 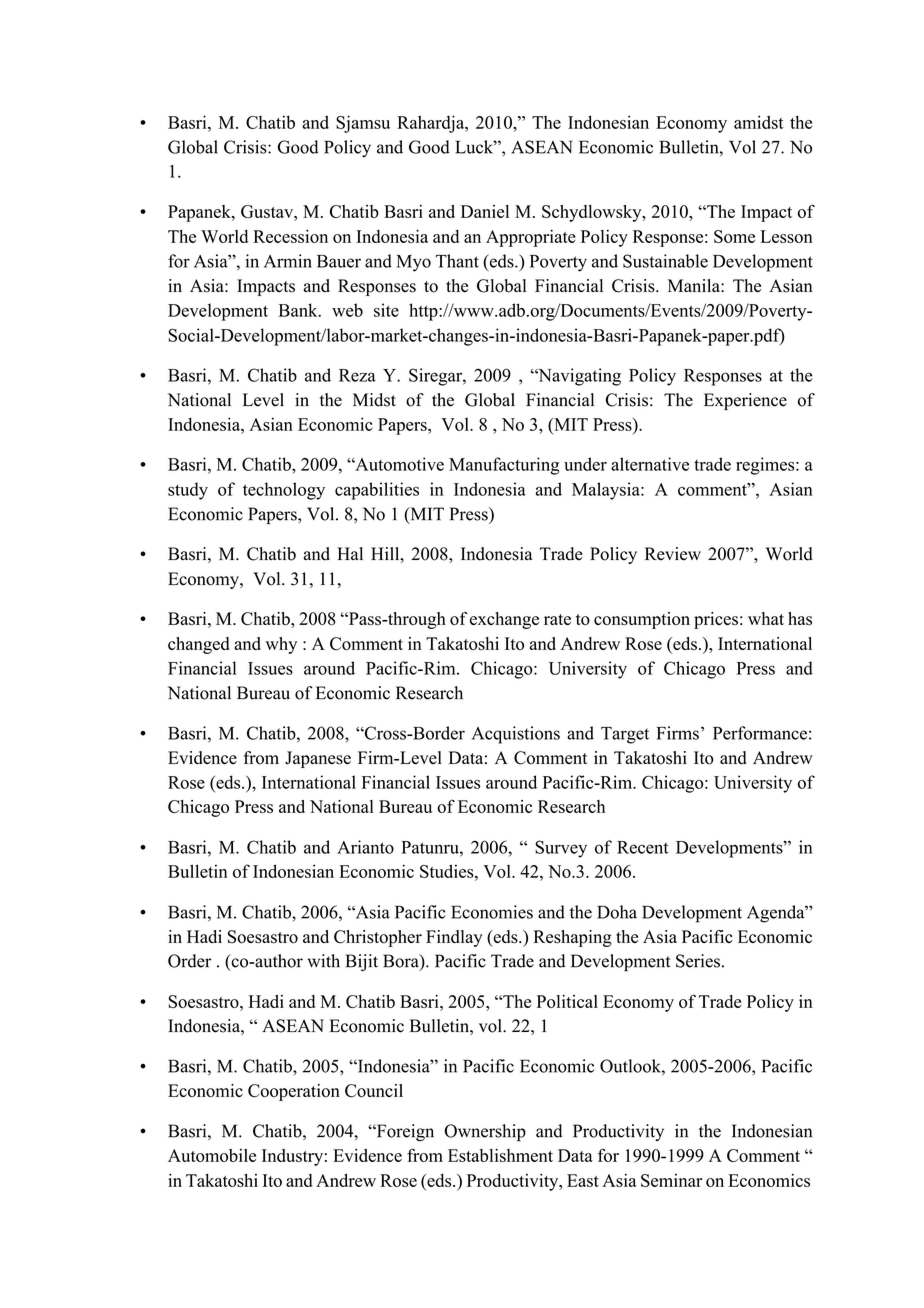 What do you see at coordinates (531, 238) in the image?
I see `Appropriate` at bounding box center [531, 238].
